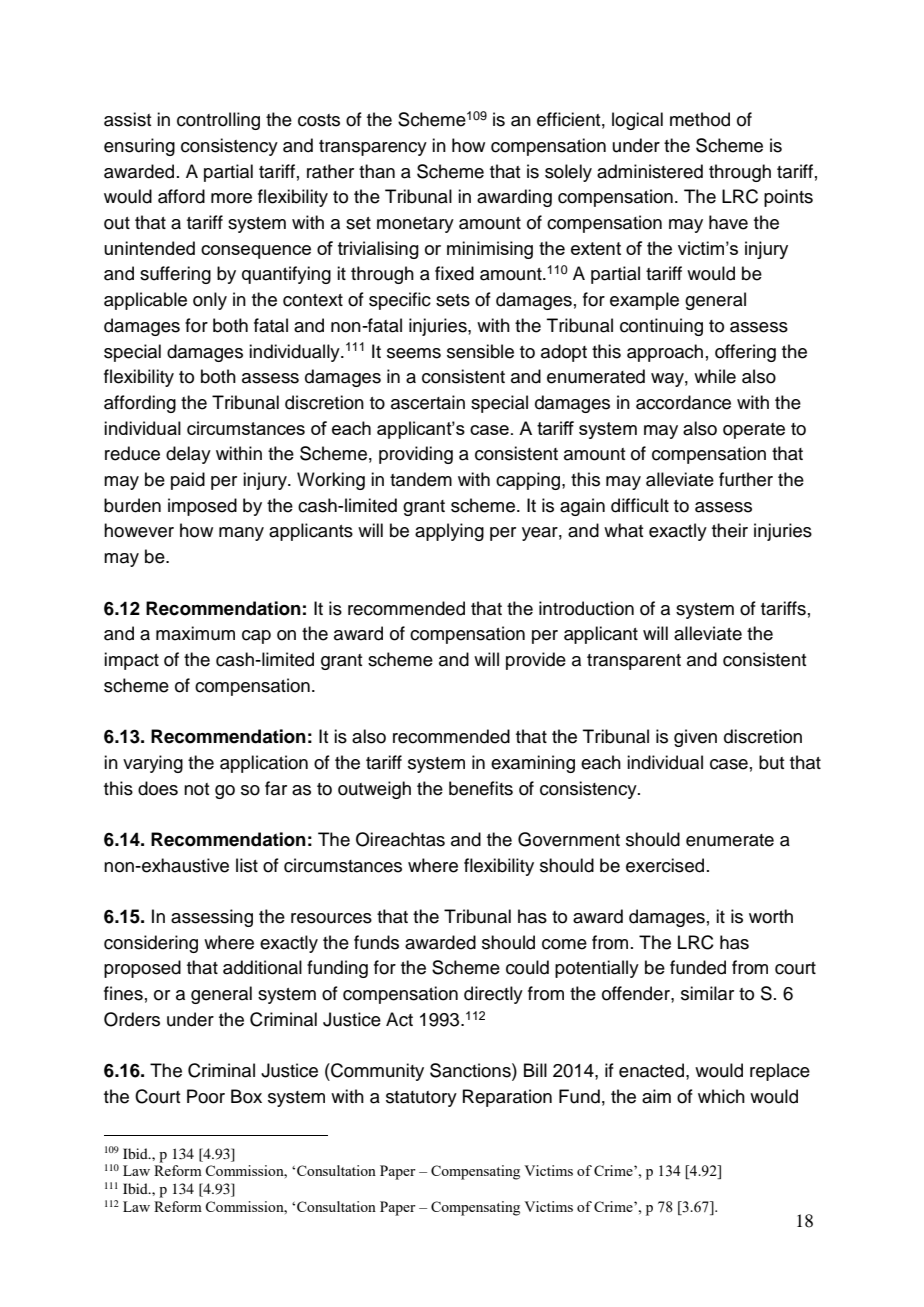 Image resolution: width=924 pixels, height=1307 pixels. What do you see at coordinates (373, 148) in the screenshot?
I see `transparency` at bounding box center [373, 148].
